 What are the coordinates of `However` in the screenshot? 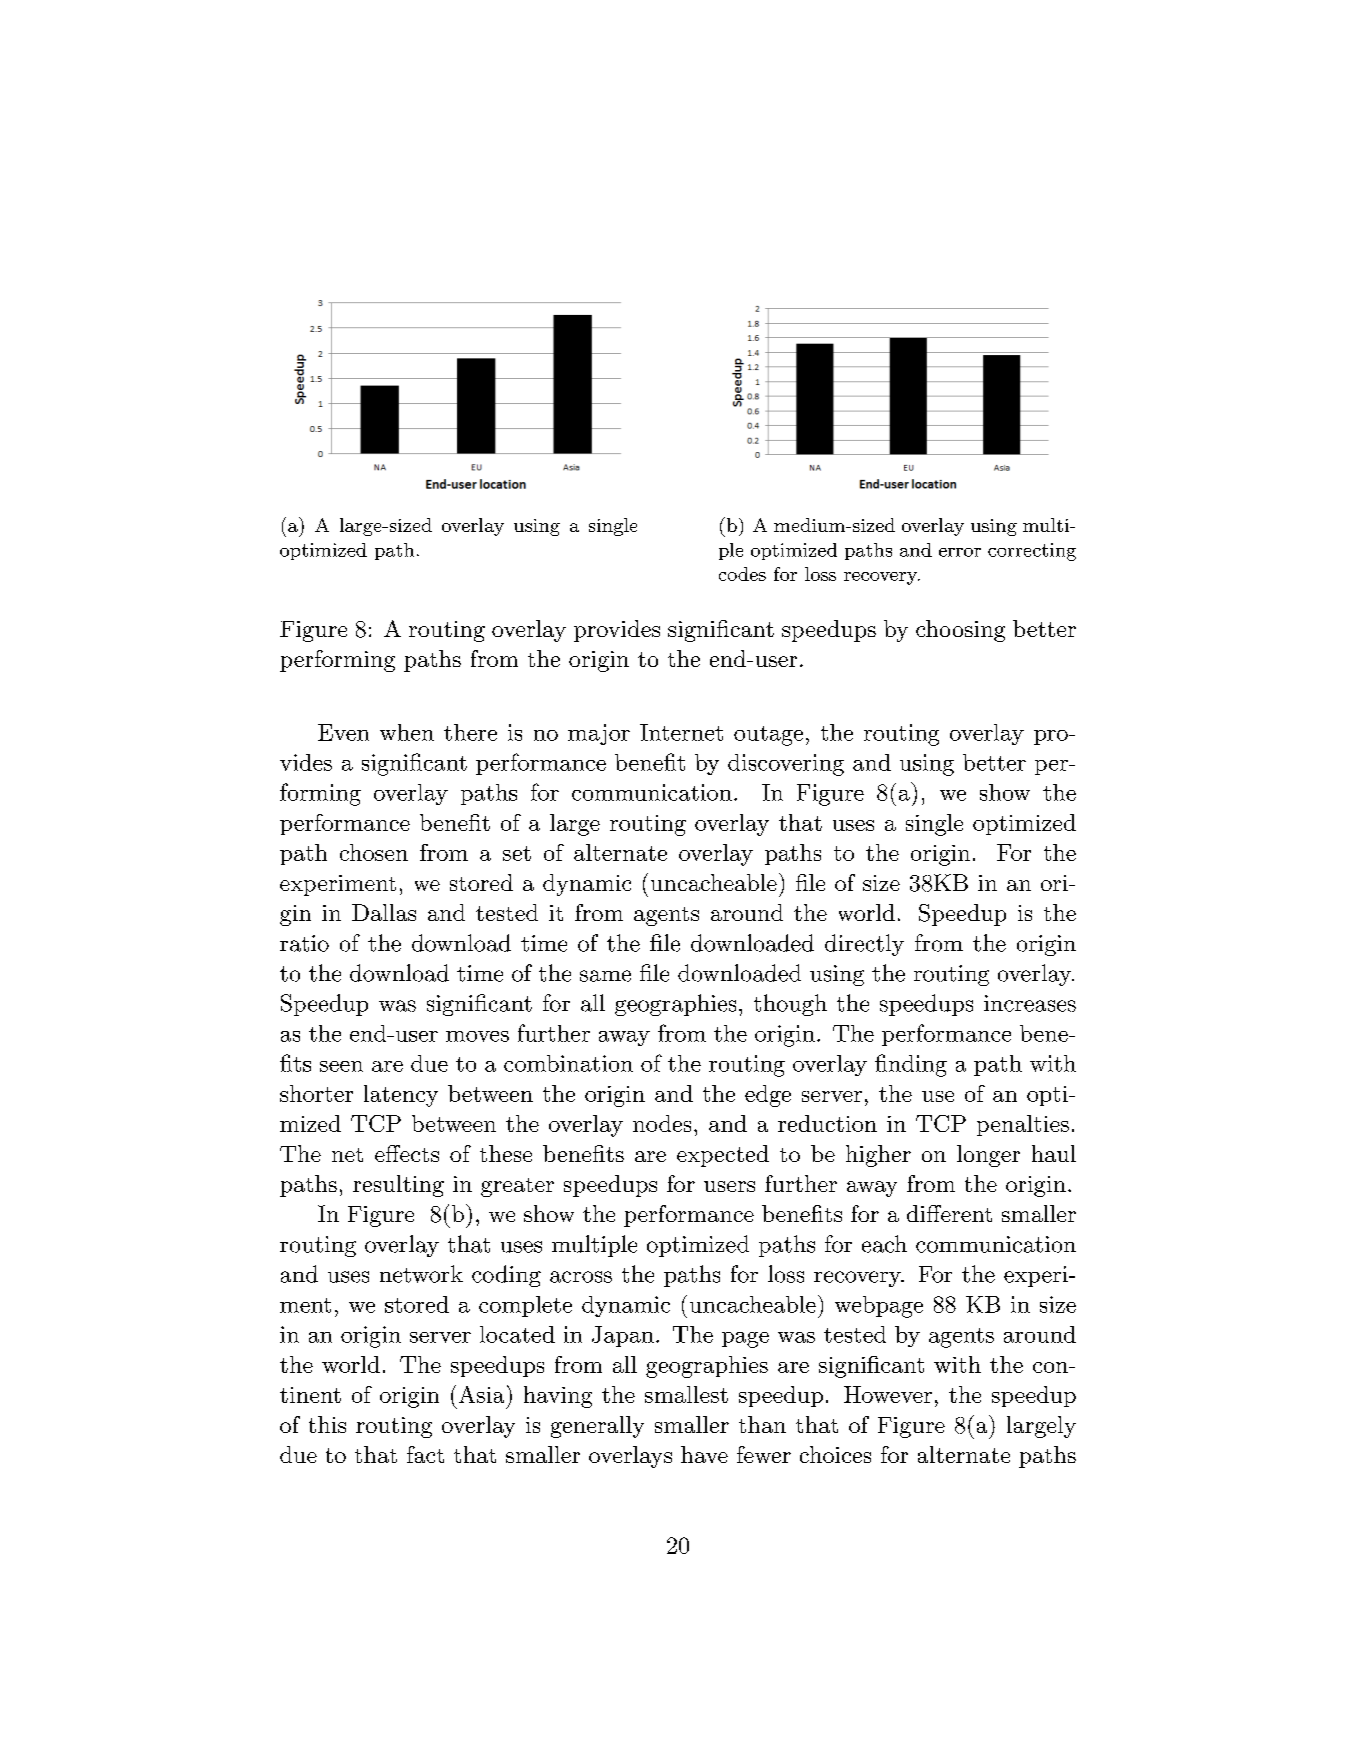 It's located at (888, 1394).
